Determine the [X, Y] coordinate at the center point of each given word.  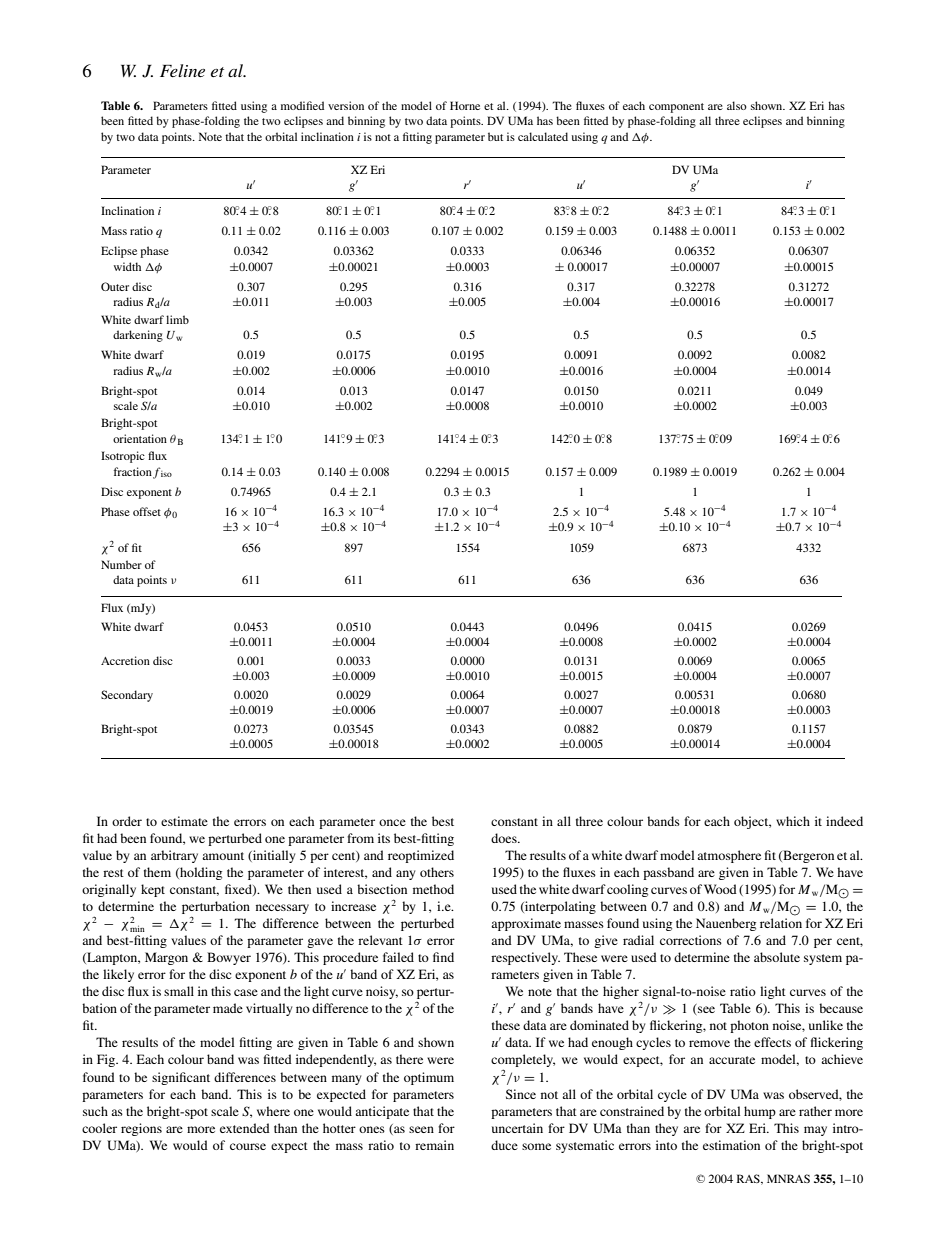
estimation [731, 1145]
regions [141, 1129]
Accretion [125, 660]
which [793, 821]
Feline [182, 70]
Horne [465, 105]
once [392, 822]
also [737, 105]
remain [434, 1145]
